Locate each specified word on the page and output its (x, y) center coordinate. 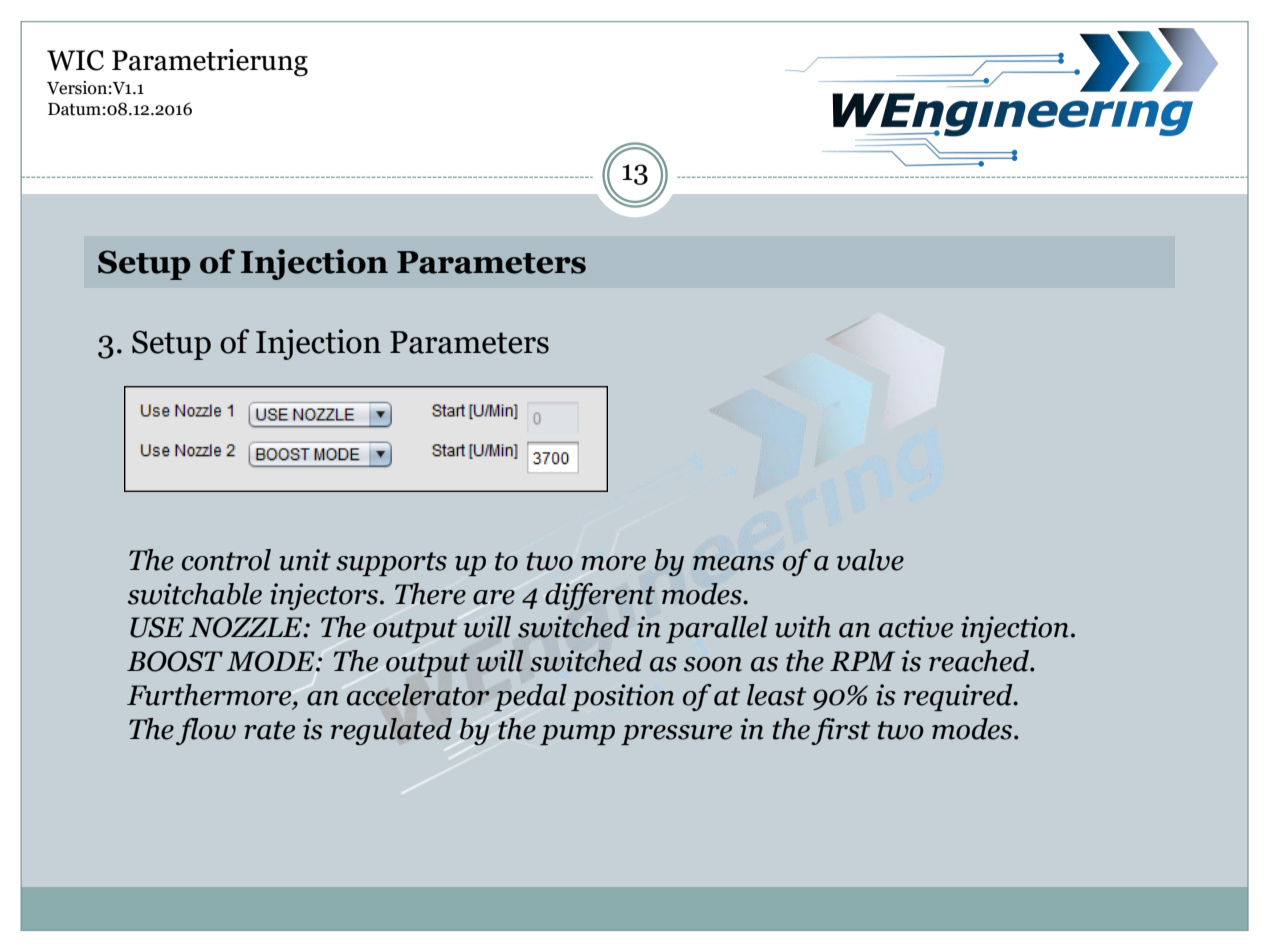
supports (391, 564)
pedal (530, 697)
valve (870, 560)
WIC (75, 60)
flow (206, 731)
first (840, 731)
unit (305, 560)
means (733, 563)
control (226, 560)
